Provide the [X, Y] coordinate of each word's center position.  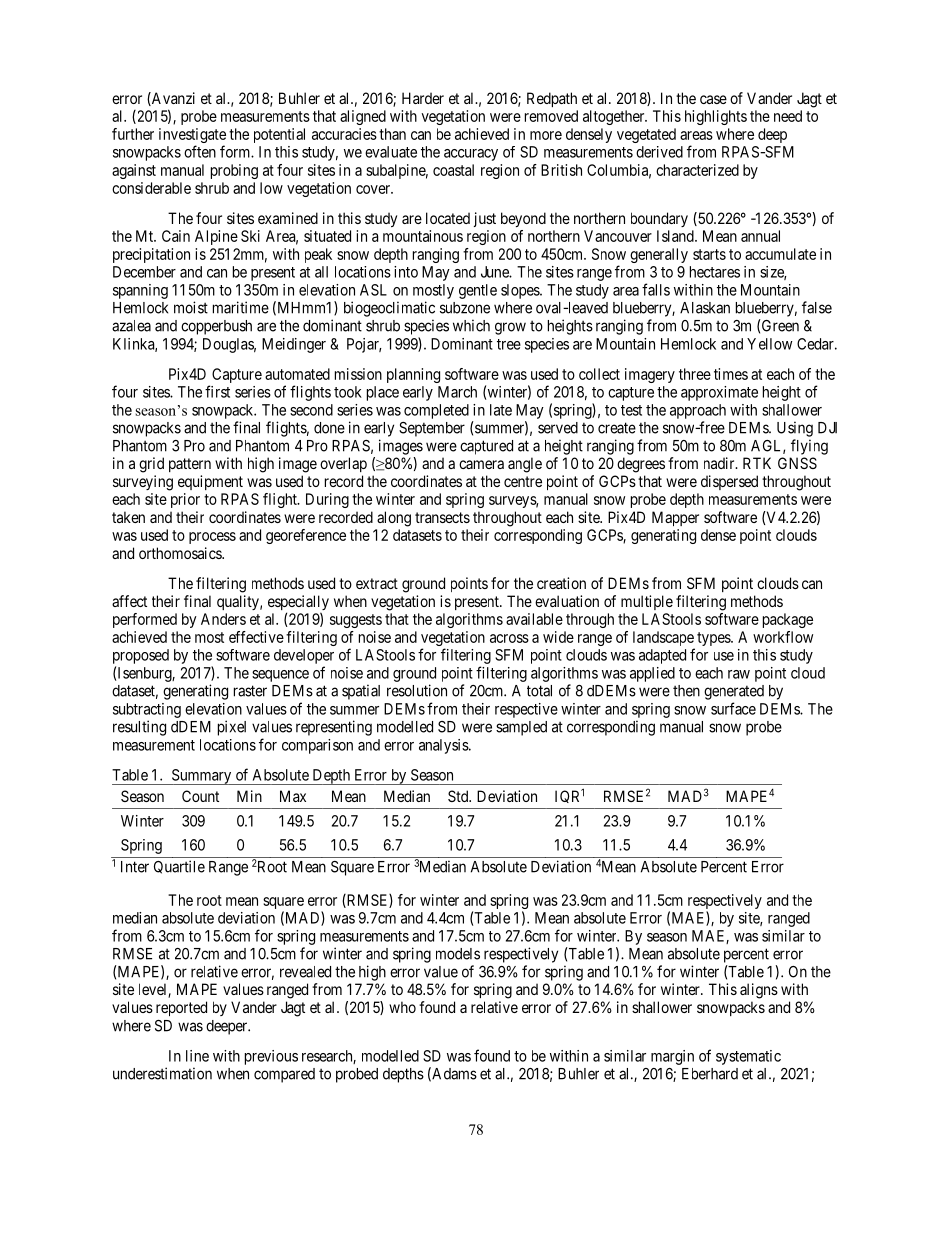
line [197, 1056]
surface [733, 708]
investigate [192, 137]
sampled [521, 728]
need [788, 116]
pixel [232, 728]
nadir [720, 463]
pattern [190, 465]
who [402, 1007]
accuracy [471, 155]
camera [481, 464]
